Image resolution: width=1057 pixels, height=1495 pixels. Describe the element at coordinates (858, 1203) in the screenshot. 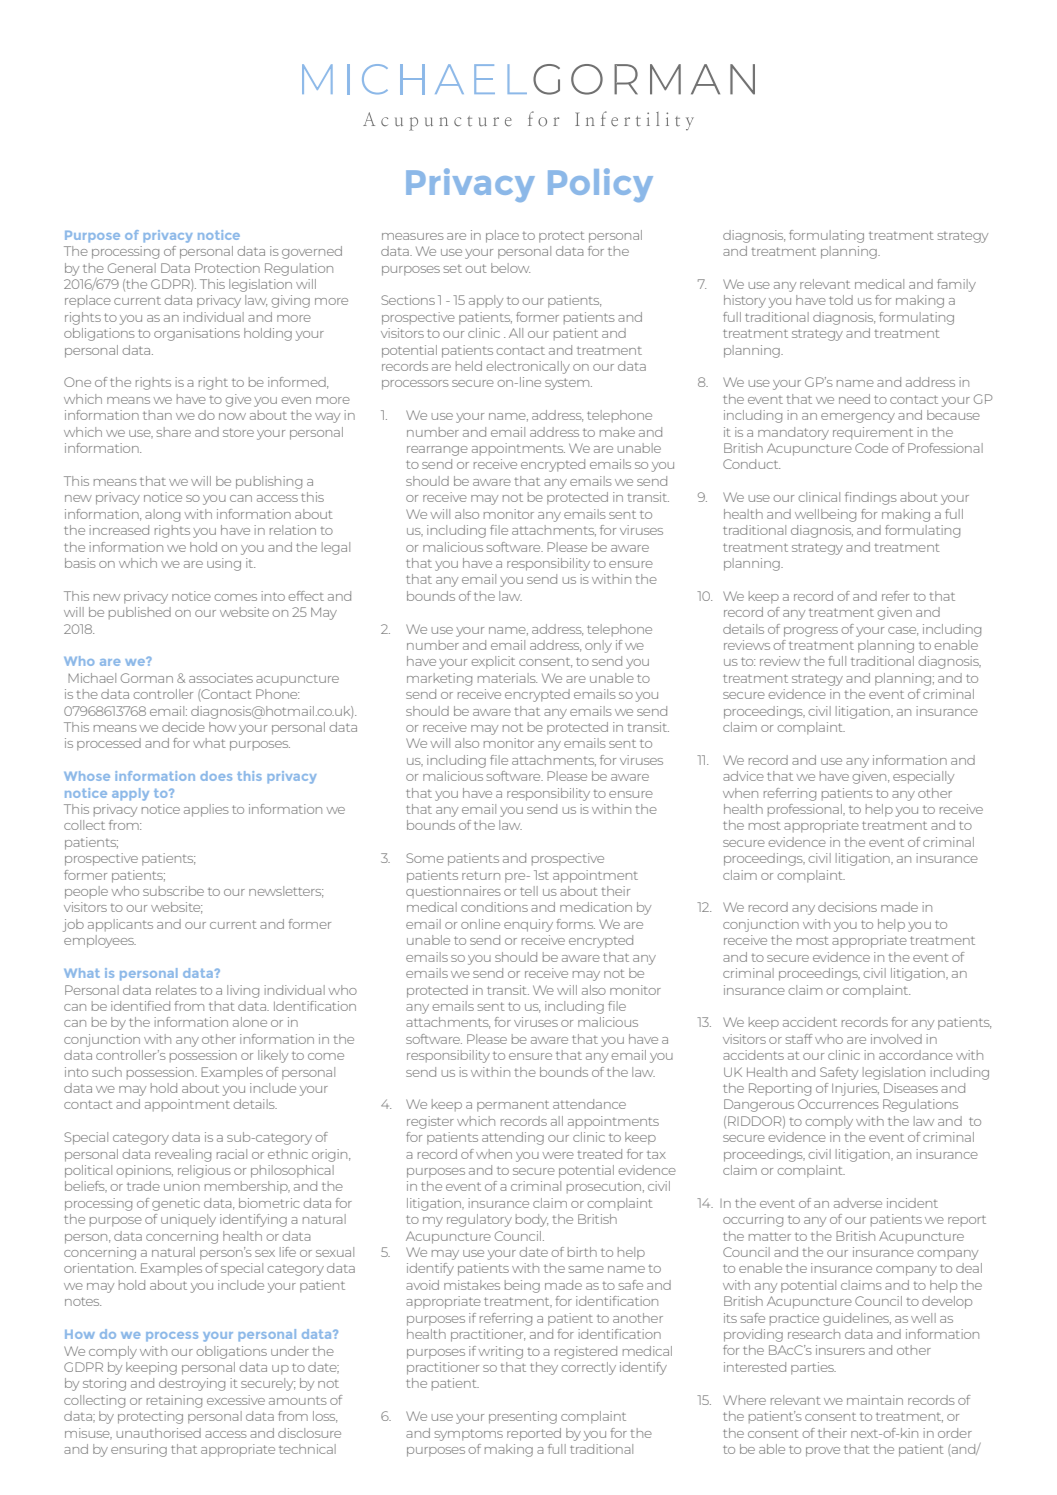

I see `adverse` at that location.
